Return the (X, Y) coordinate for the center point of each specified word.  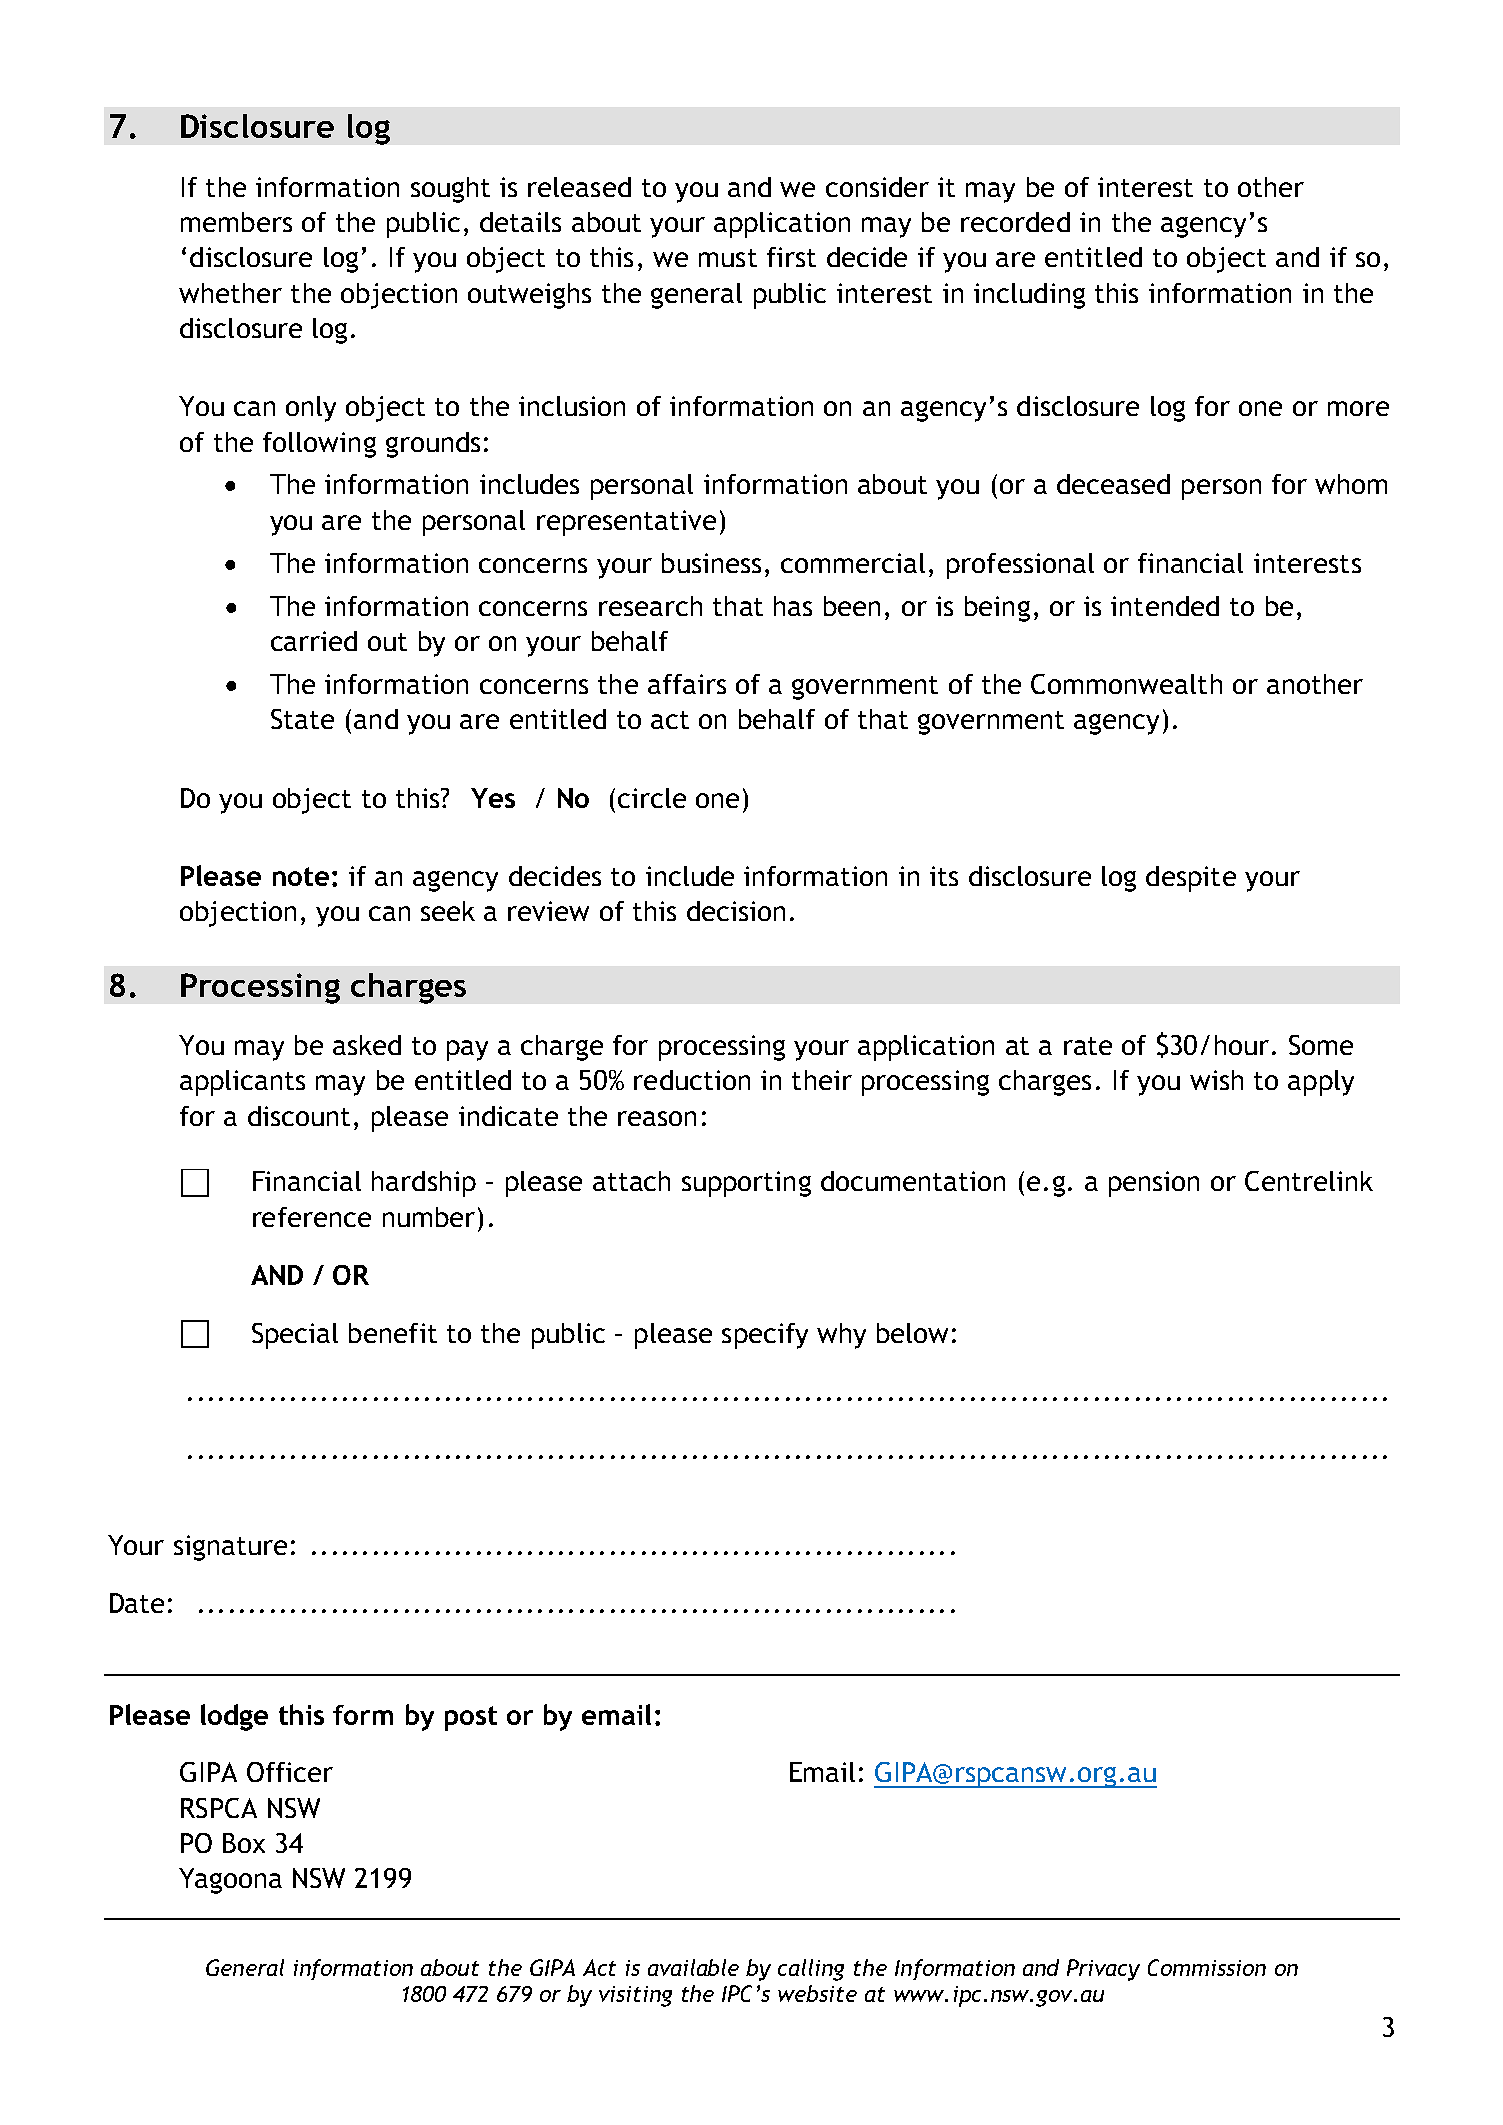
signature (230, 1548)
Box (244, 1843)
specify (765, 1336)
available (693, 1967)
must (728, 258)
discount (299, 1116)
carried (314, 641)
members (236, 222)
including (1029, 296)
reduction (692, 1080)
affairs (687, 684)
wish (1216, 1080)
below (912, 1333)
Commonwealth (1126, 684)
